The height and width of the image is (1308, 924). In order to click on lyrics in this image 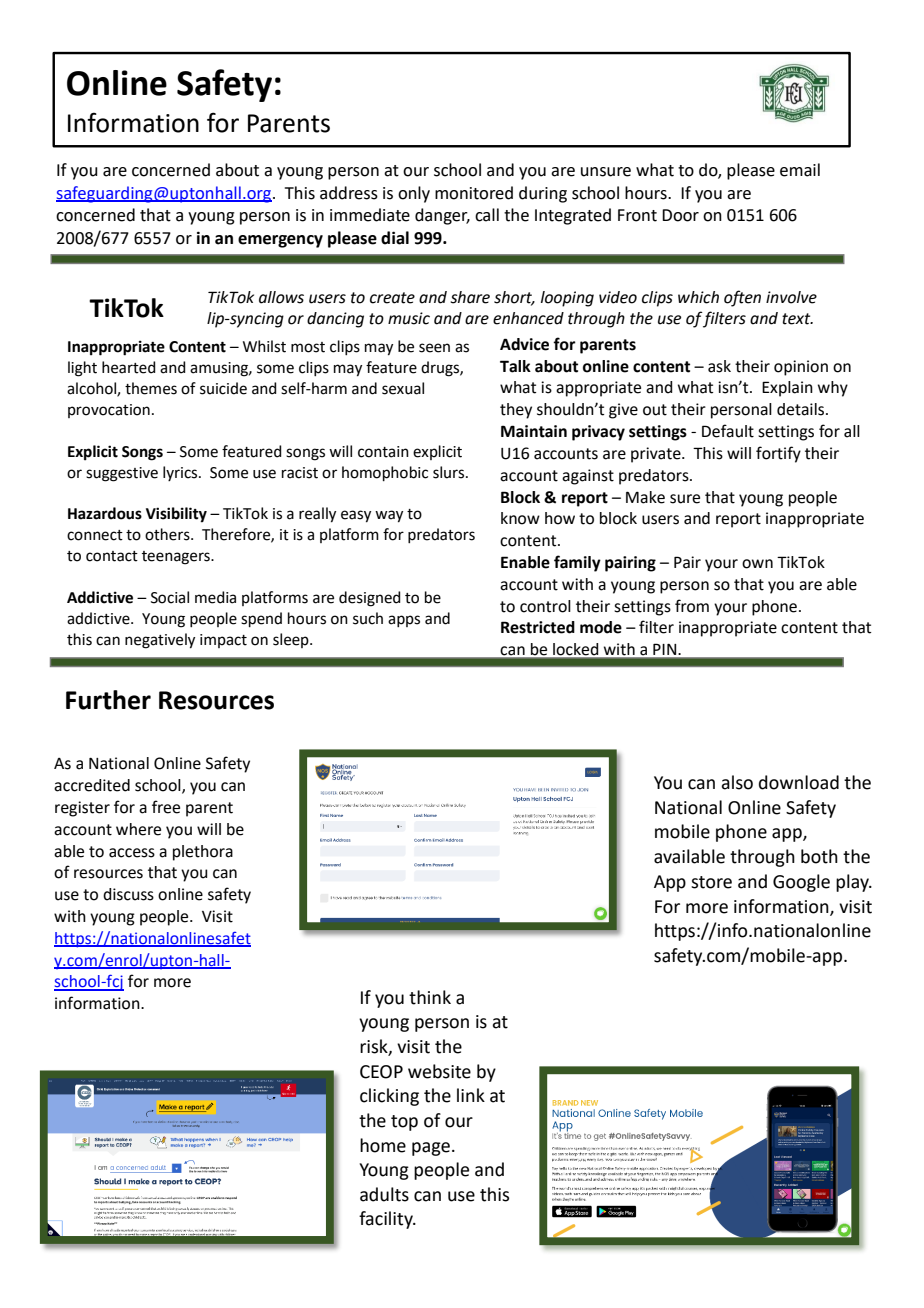, I will do `click(181, 473)`.
